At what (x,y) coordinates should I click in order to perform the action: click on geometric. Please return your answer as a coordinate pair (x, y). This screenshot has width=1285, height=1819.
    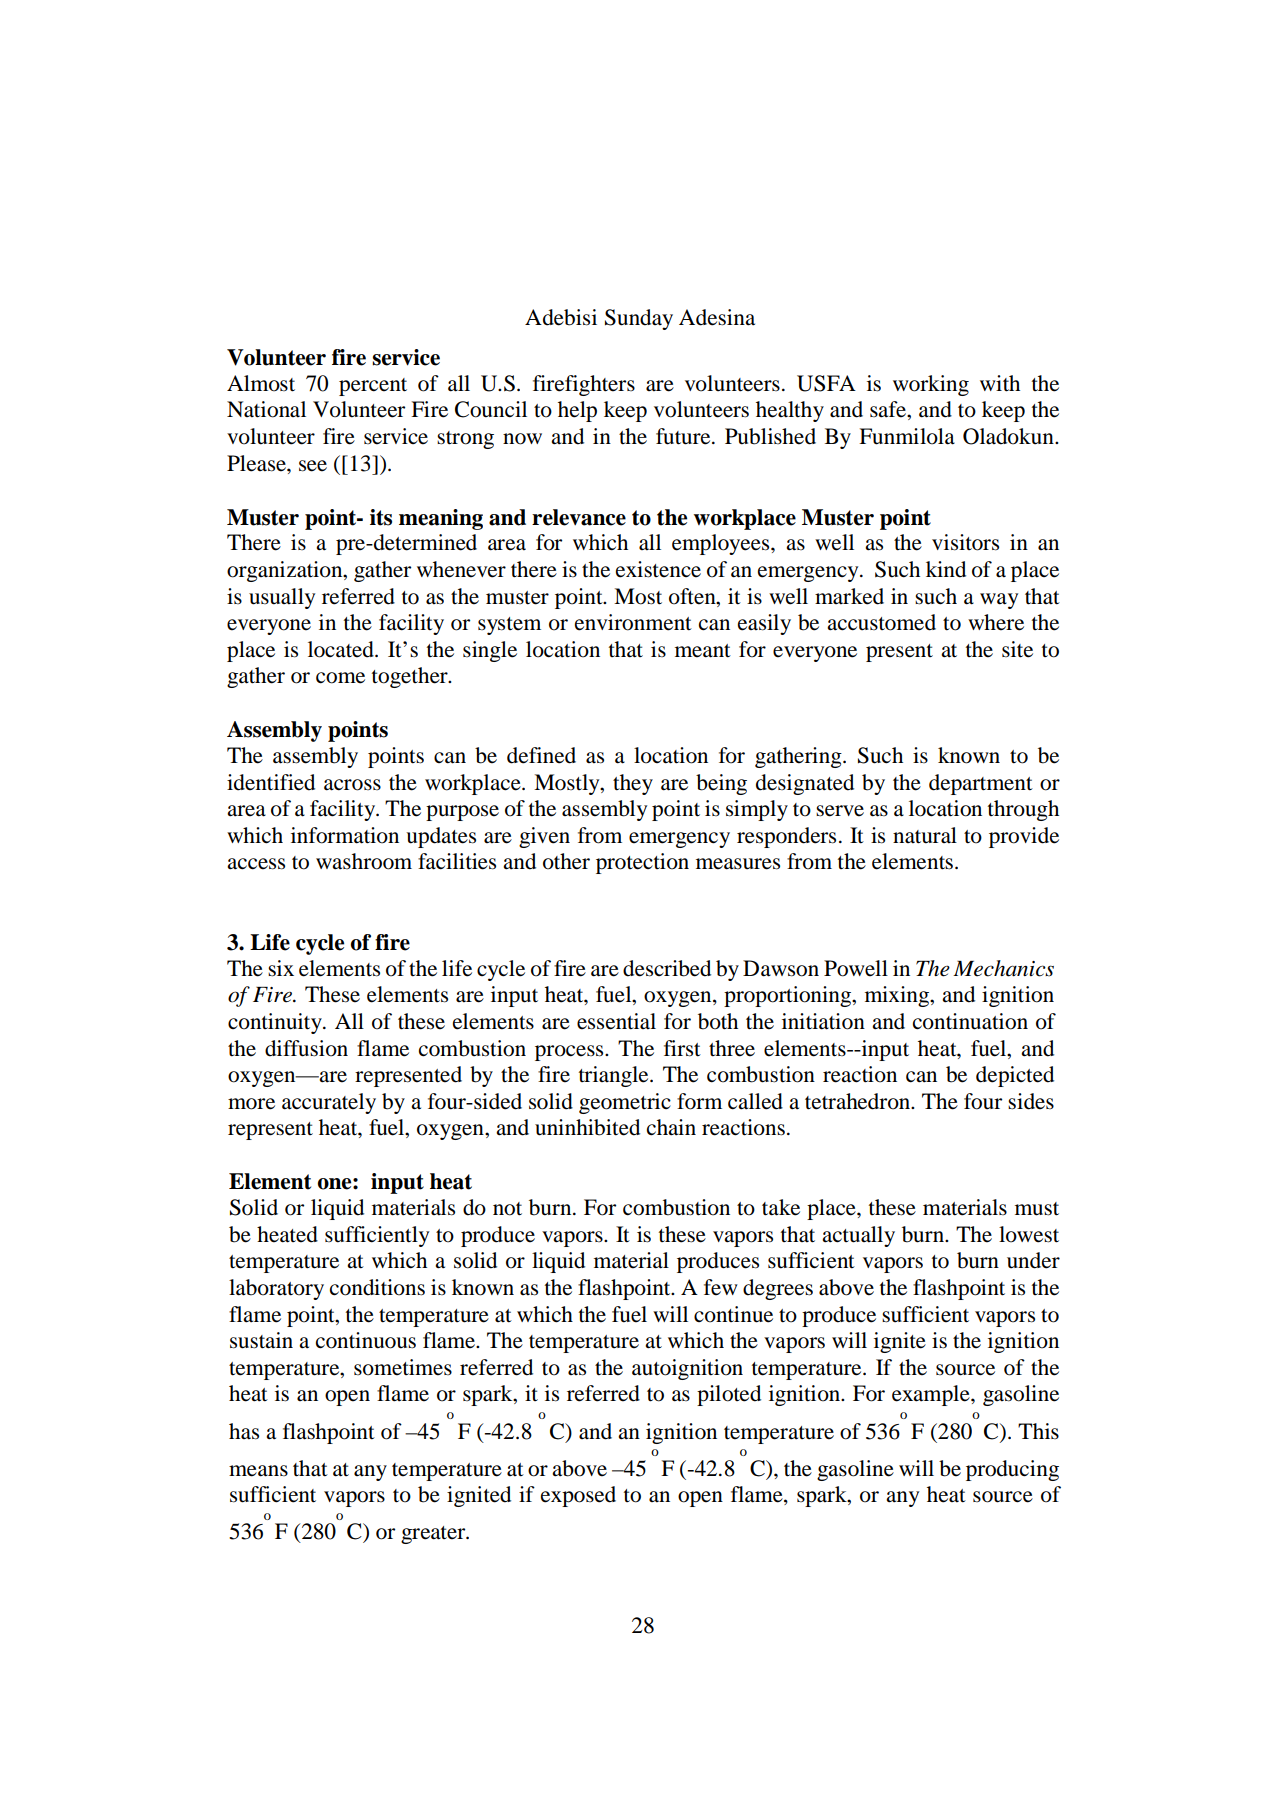
    Looking at the image, I should click on (625, 1103).
